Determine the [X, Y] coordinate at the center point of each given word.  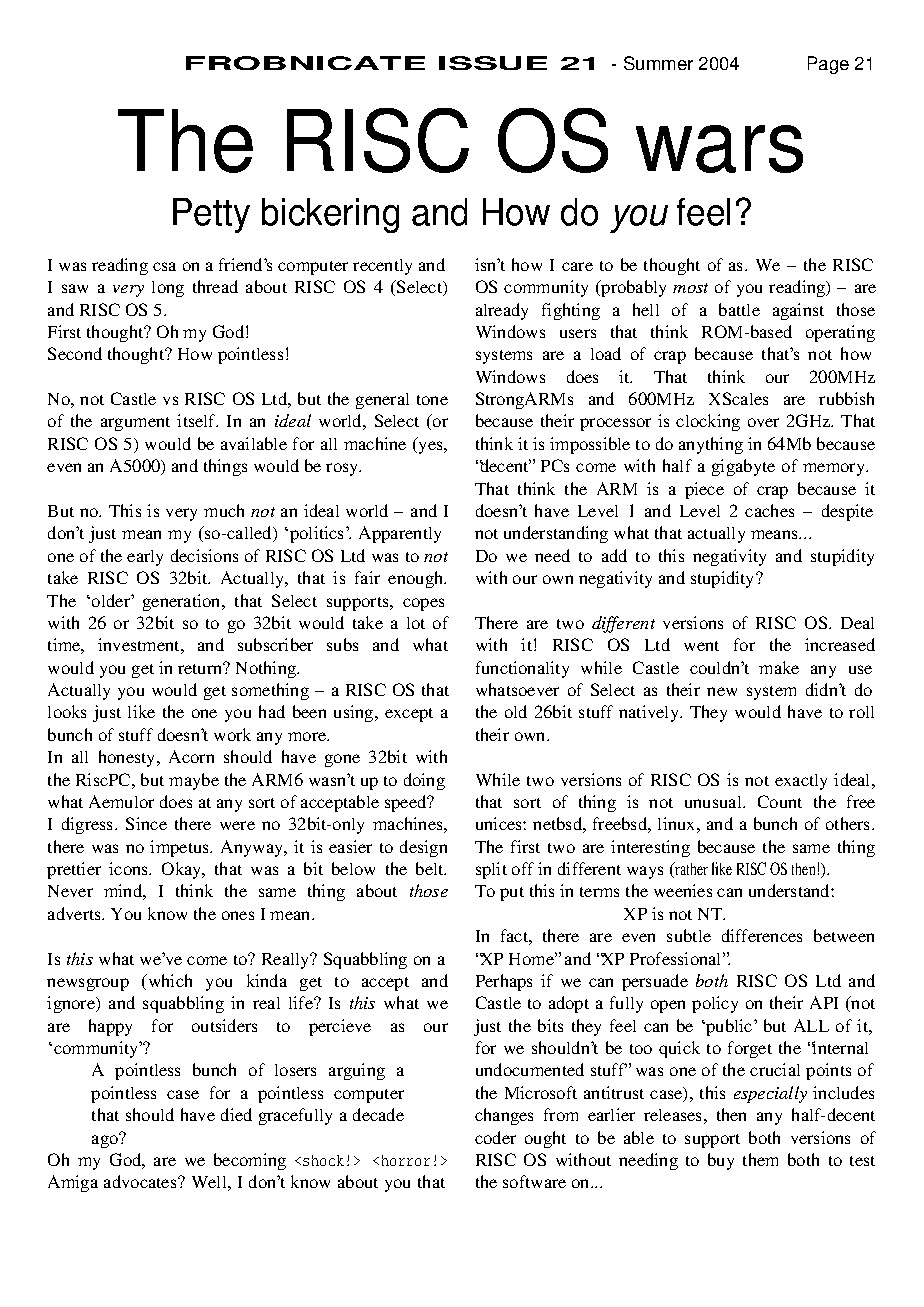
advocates [141, 1181]
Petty [211, 215]
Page [828, 65]
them [760, 1159]
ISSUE [493, 63]
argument [135, 424]
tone [432, 400]
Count [780, 801]
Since [146, 823]
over [763, 422]
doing [424, 781]
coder [495, 1137]
